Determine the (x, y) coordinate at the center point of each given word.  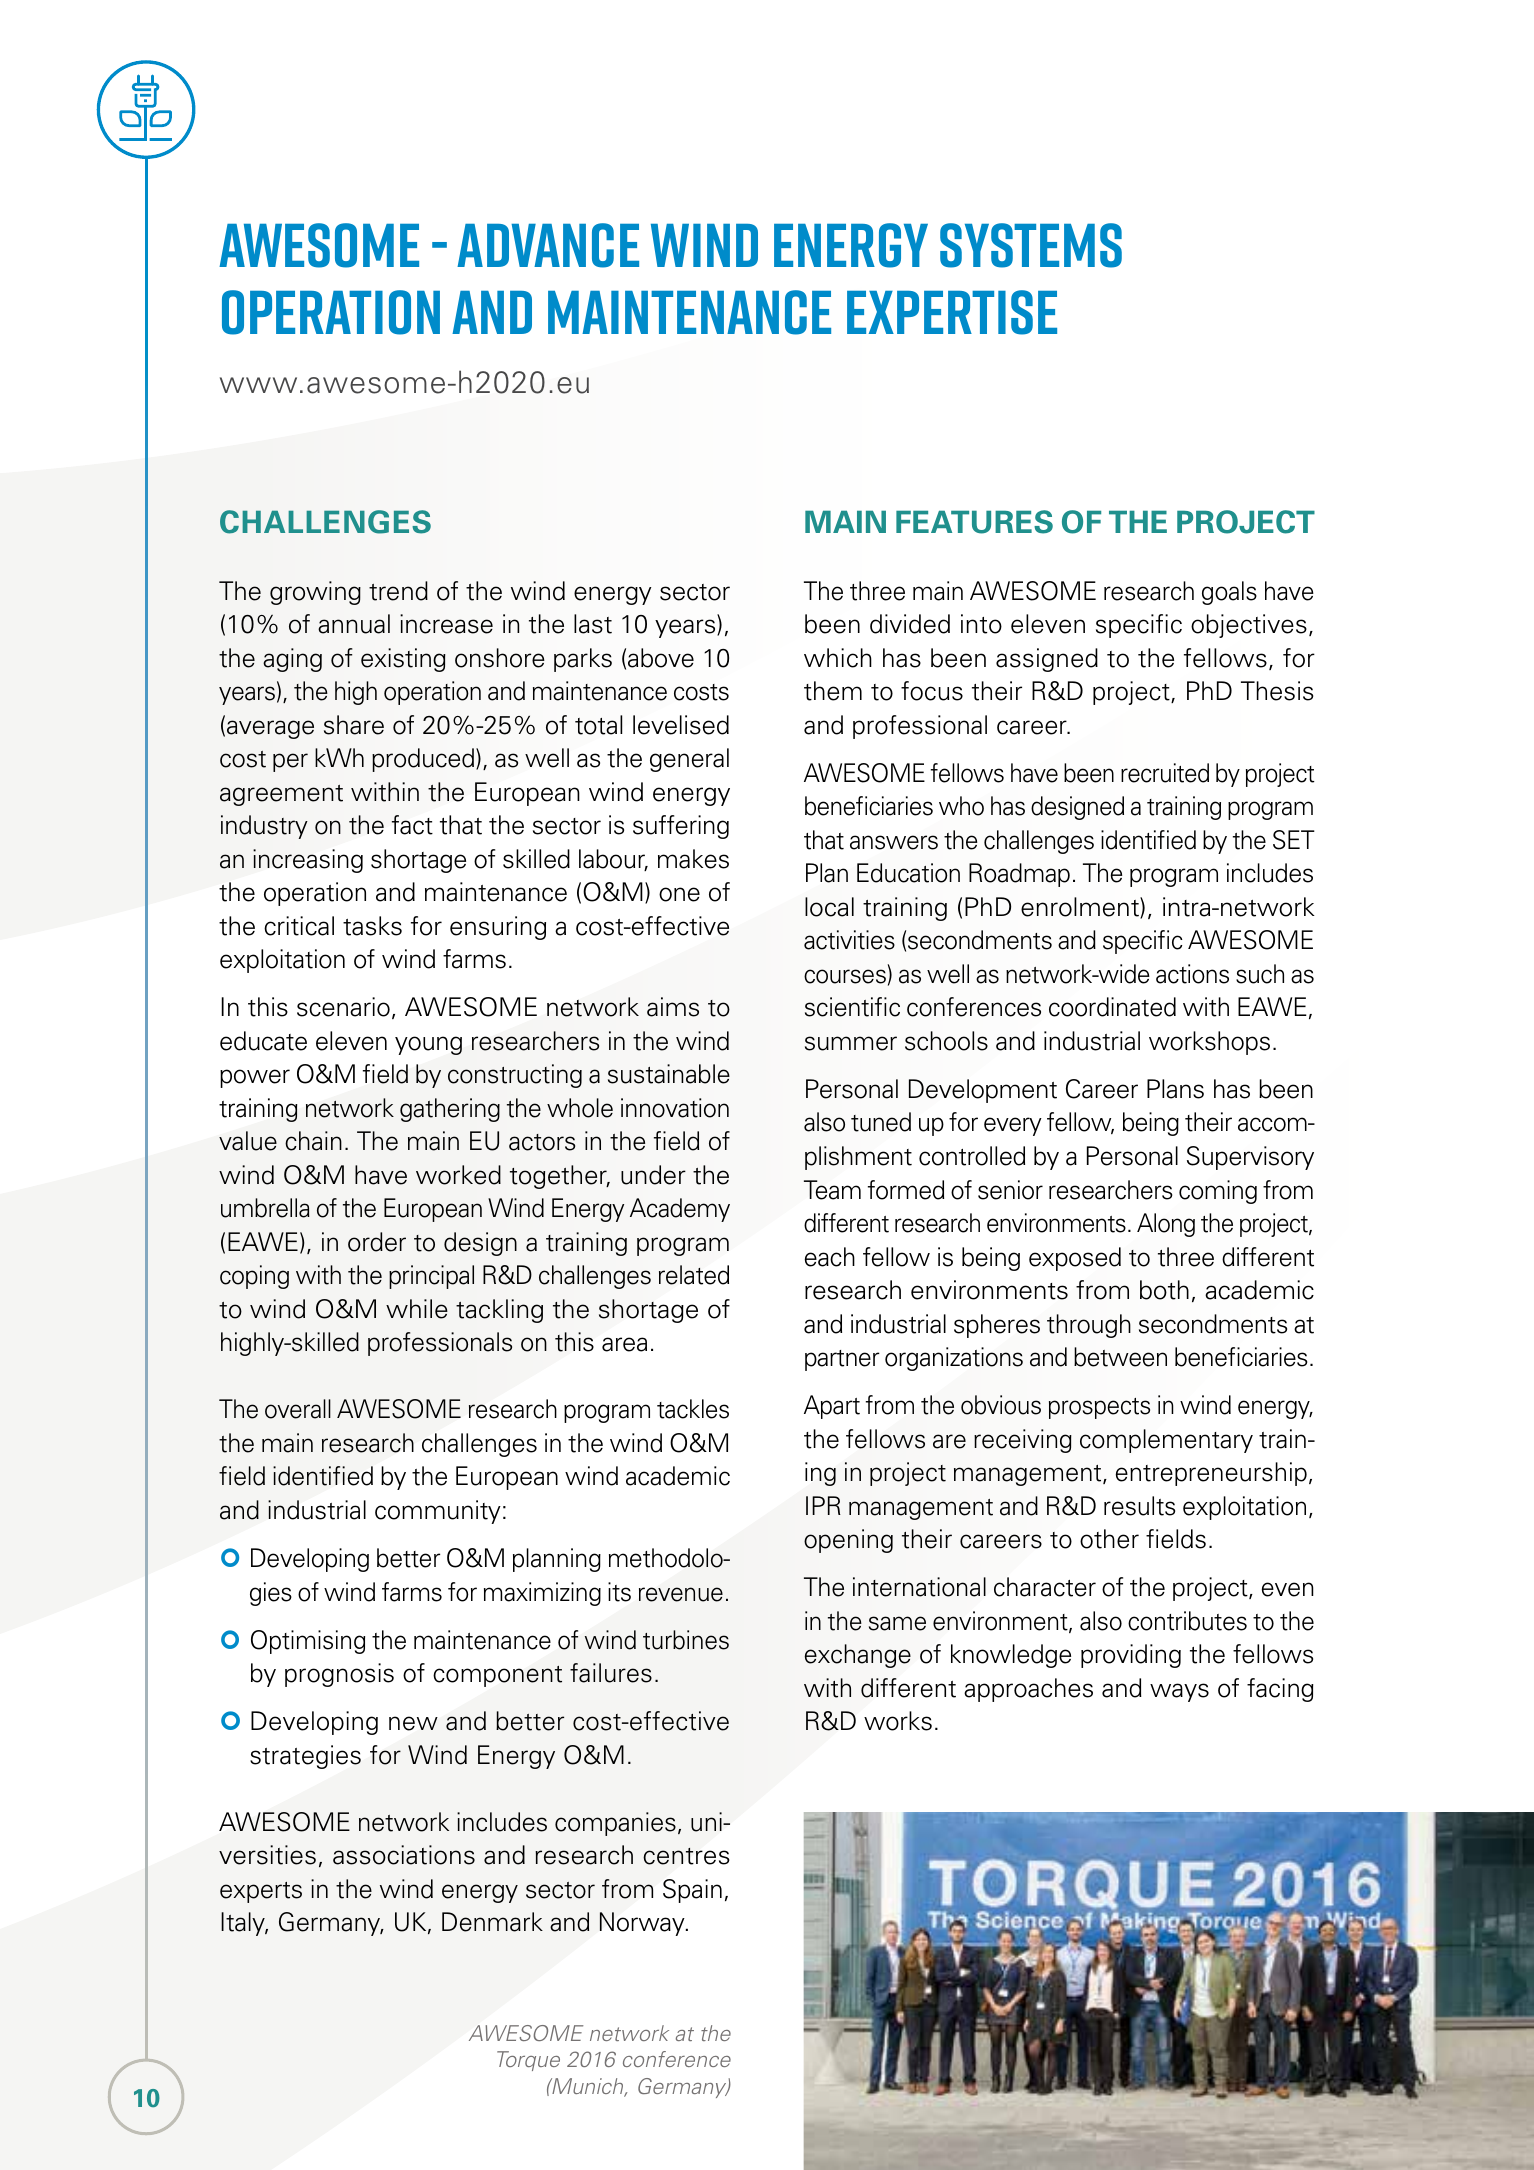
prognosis (339, 1675)
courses (845, 976)
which (838, 658)
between (1120, 1357)
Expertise (952, 312)
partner (842, 1360)
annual (354, 624)
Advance (548, 245)
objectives (1249, 626)
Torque (528, 2061)
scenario (343, 1007)
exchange (858, 1656)
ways (1179, 1692)
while (417, 1309)
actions (1192, 974)
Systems (1031, 245)
